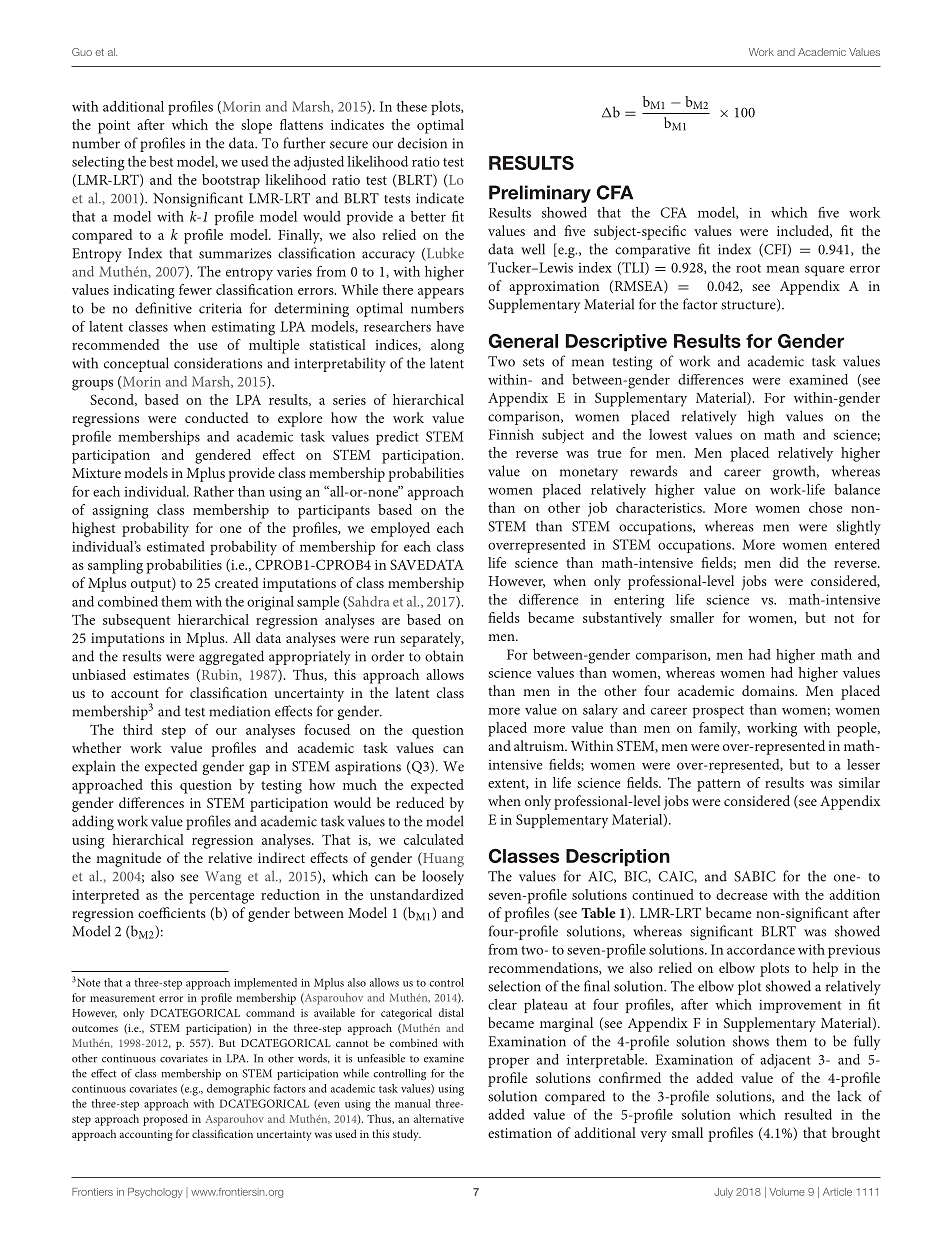 The width and height of the image is (952, 1247). I want to click on square, so click(824, 270).
